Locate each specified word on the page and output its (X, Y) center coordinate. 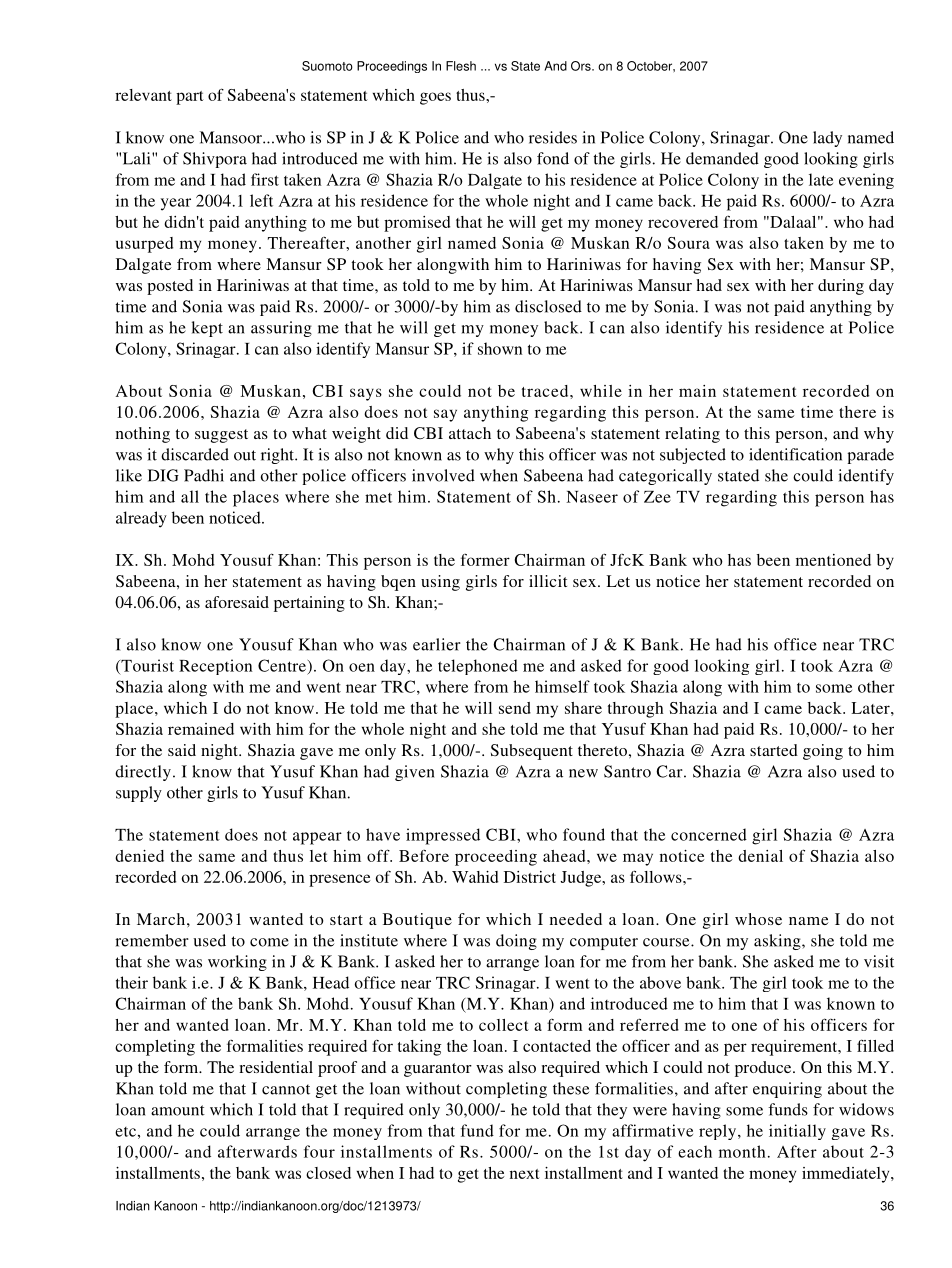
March (162, 919)
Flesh (461, 66)
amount (178, 1110)
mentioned (833, 560)
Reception (215, 667)
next (525, 1174)
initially (797, 1132)
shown (500, 348)
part (190, 98)
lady (827, 139)
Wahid (475, 877)
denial (760, 856)
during (841, 287)
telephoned (478, 667)
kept (207, 329)
